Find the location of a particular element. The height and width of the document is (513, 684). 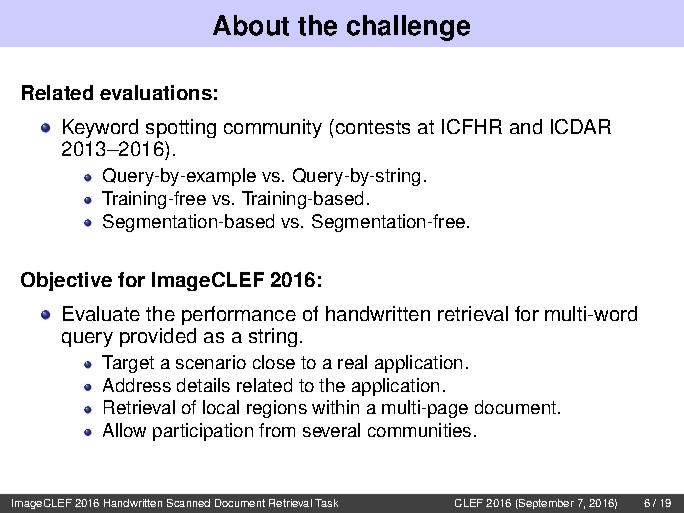

real is located at coordinates (352, 362).
